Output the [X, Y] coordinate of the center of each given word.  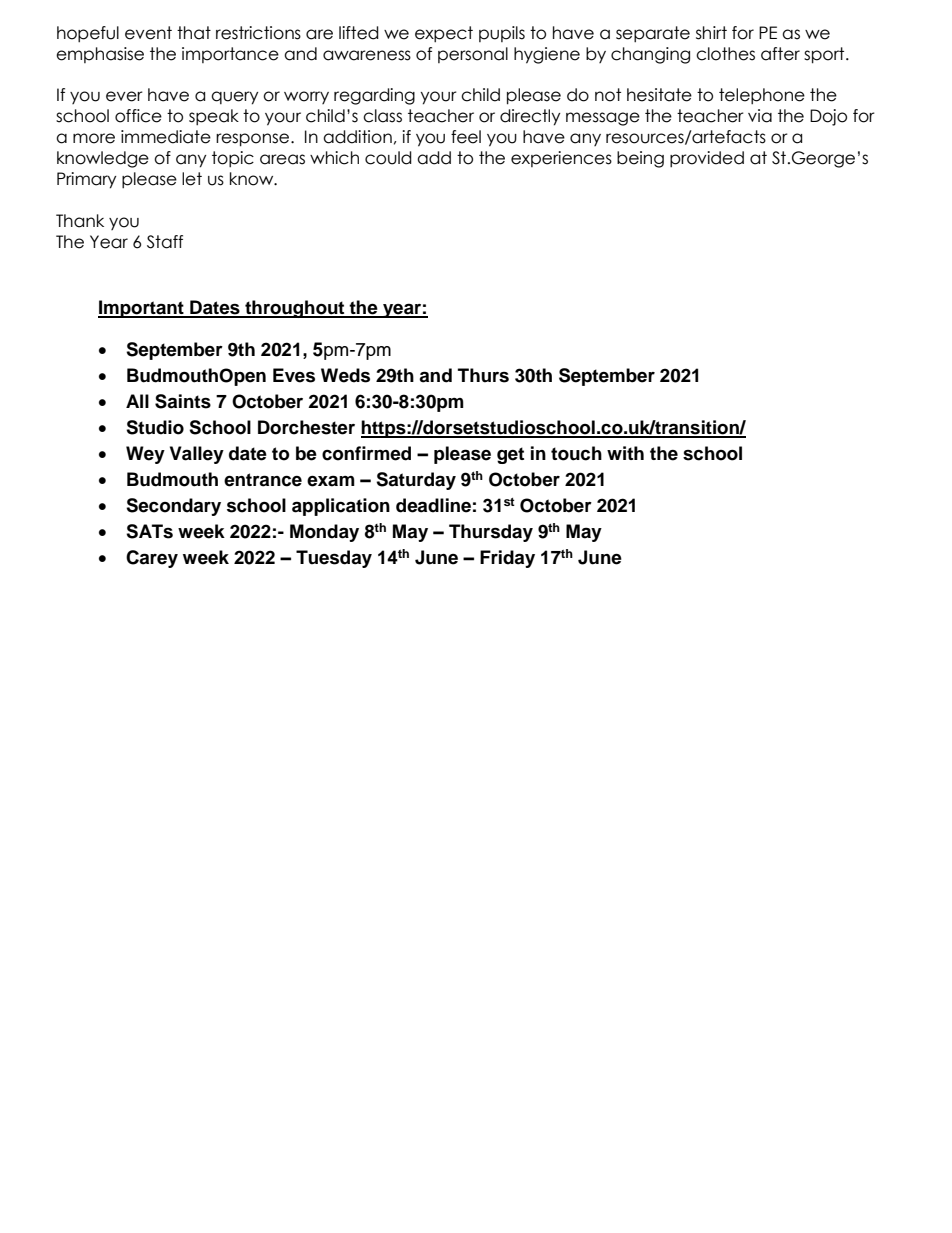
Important [142, 309]
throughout [295, 309]
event [148, 33]
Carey [152, 559]
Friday [507, 559]
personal [473, 55]
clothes [725, 54]
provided [707, 159]
